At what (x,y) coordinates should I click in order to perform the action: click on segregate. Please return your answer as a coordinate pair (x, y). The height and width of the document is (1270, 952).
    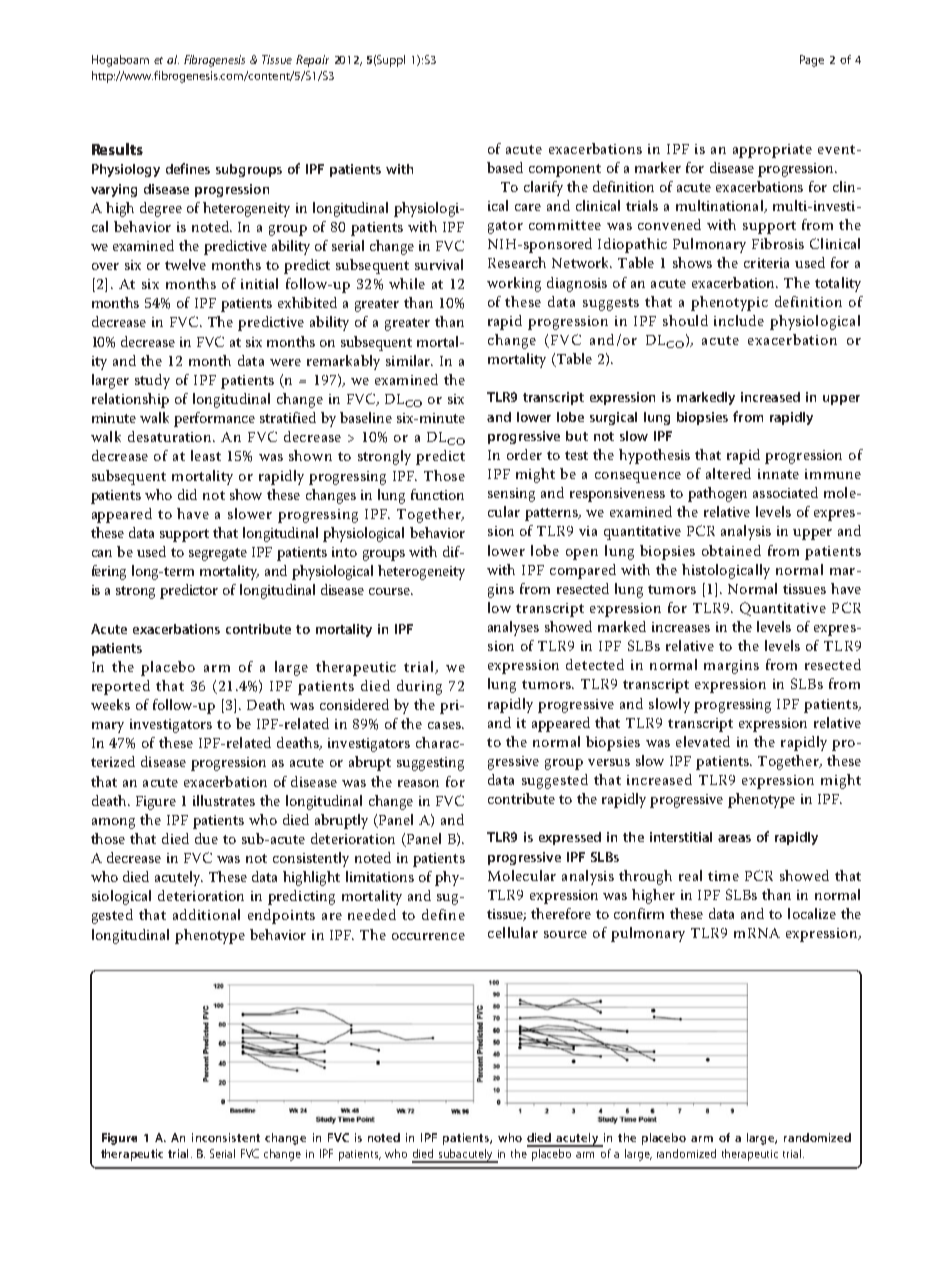
    Looking at the image, I should click on (218, 554).
